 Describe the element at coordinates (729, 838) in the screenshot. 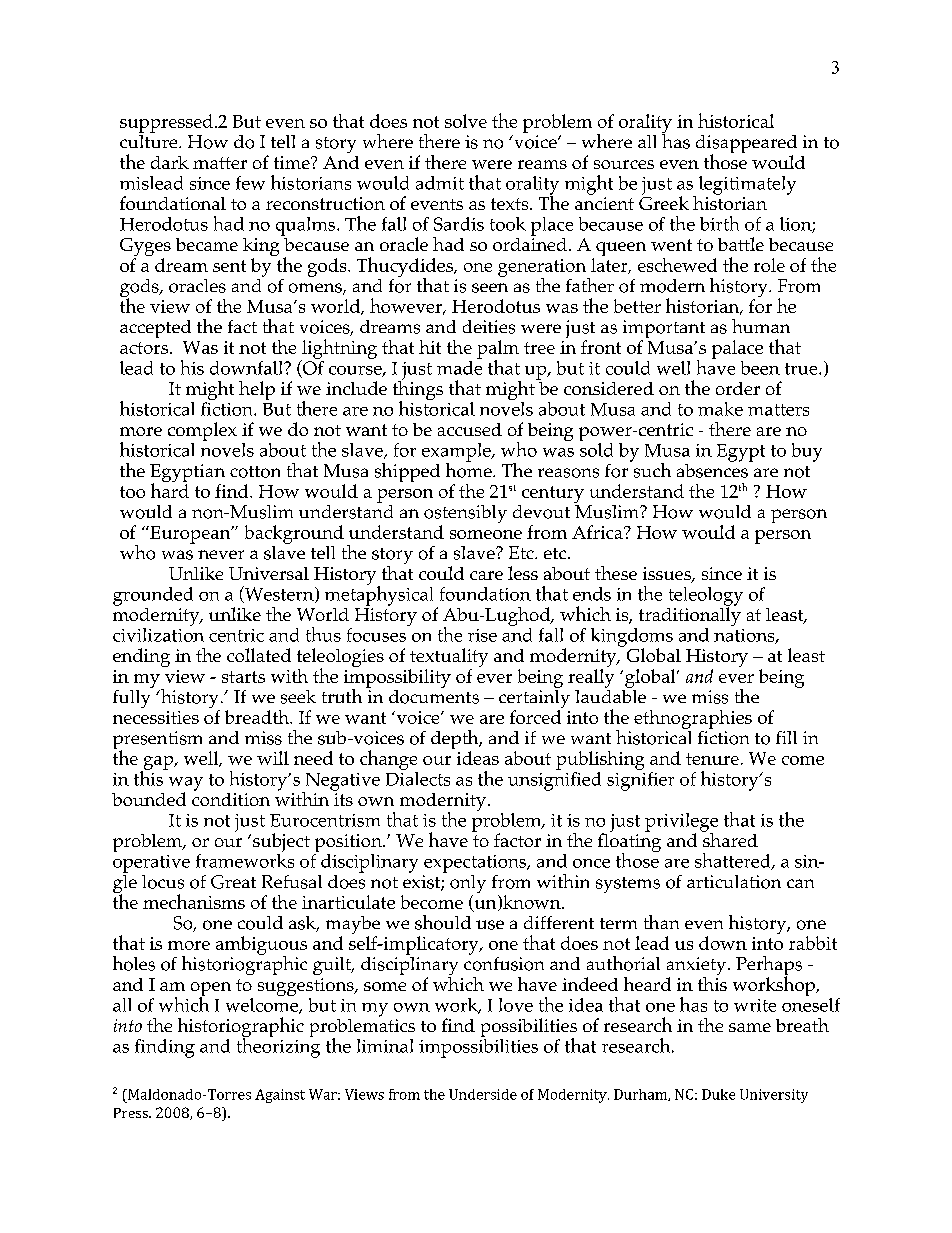

I see `shared` at that location.
